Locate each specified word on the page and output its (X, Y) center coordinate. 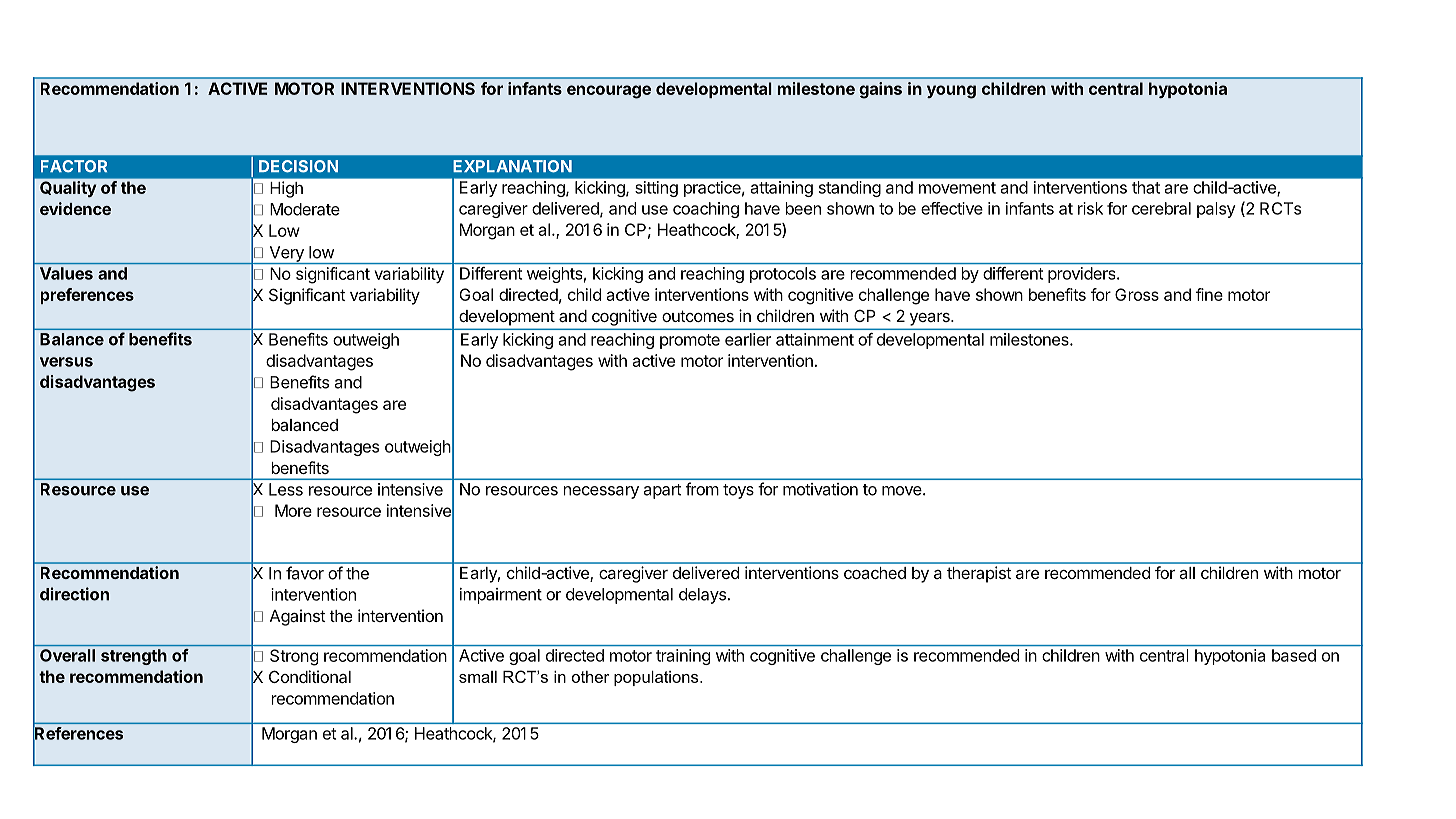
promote (690, 341)
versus (66, 362)
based (1294, 655)
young (951, 92)
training (683, 657)
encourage (609, 92)
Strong (294, 657)
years (931, 319)
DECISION (298, 166)
